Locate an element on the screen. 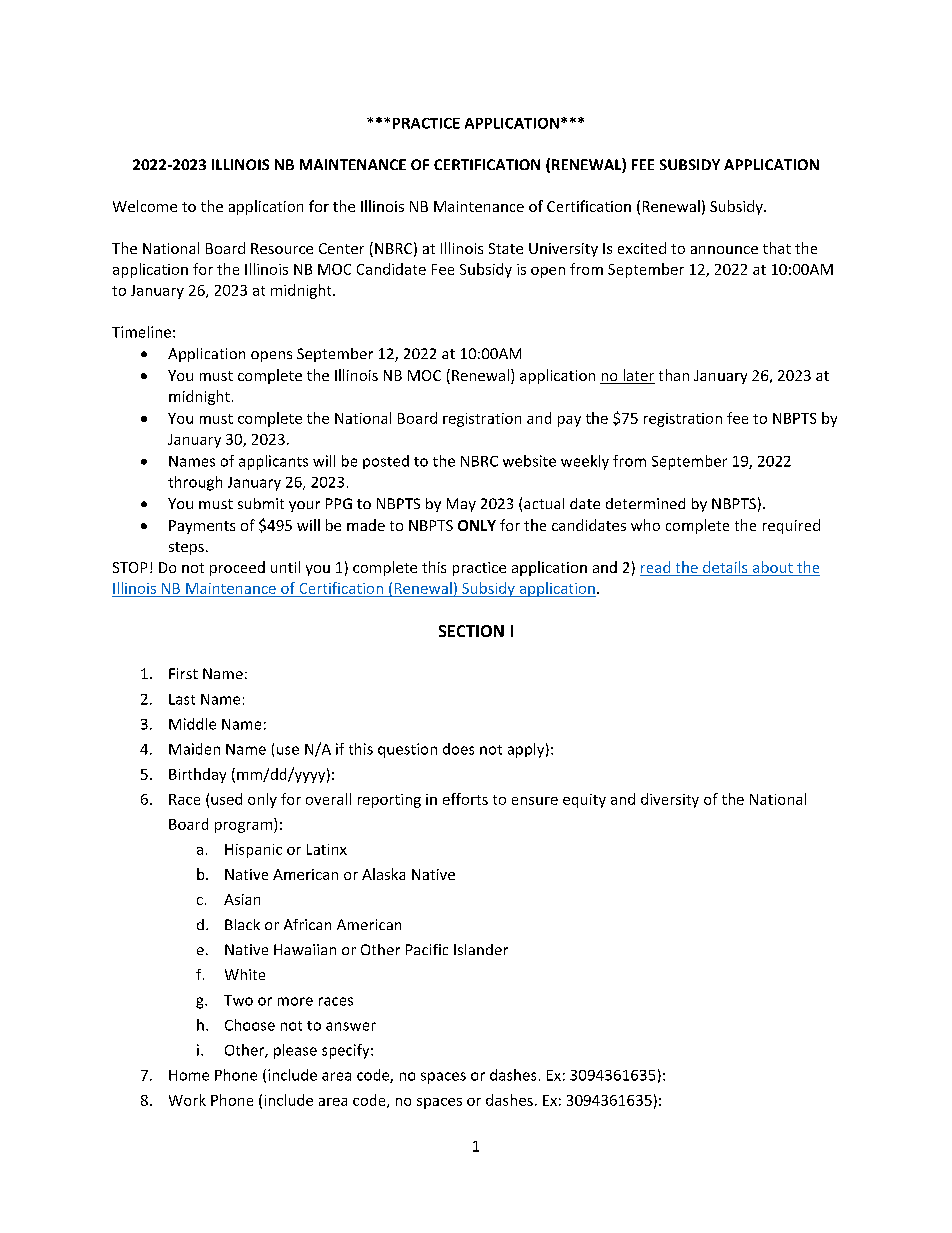  used is located at coordinates (226, 799).
